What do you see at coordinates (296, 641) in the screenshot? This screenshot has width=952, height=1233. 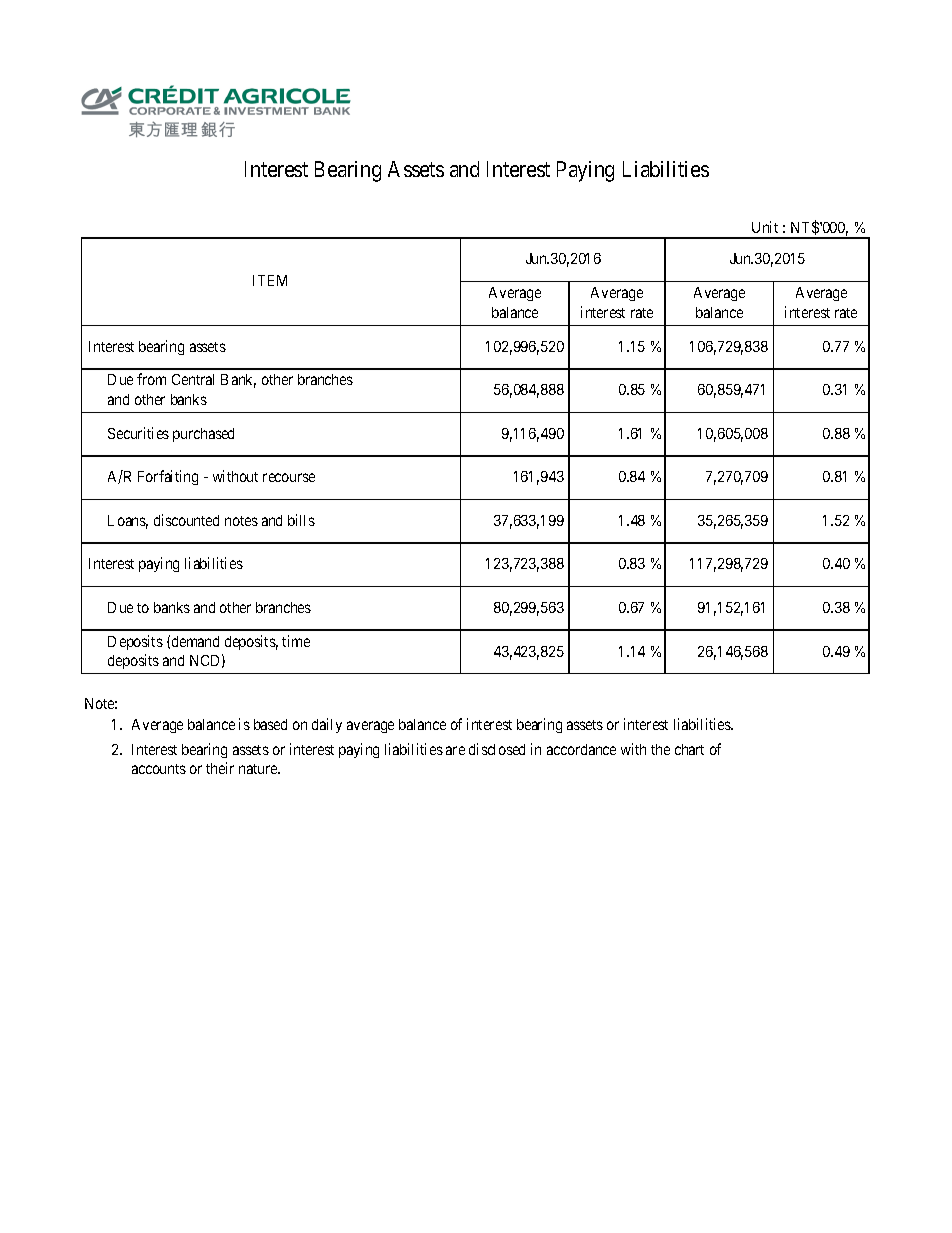 I see `time` at bounding box center [296, 641].
